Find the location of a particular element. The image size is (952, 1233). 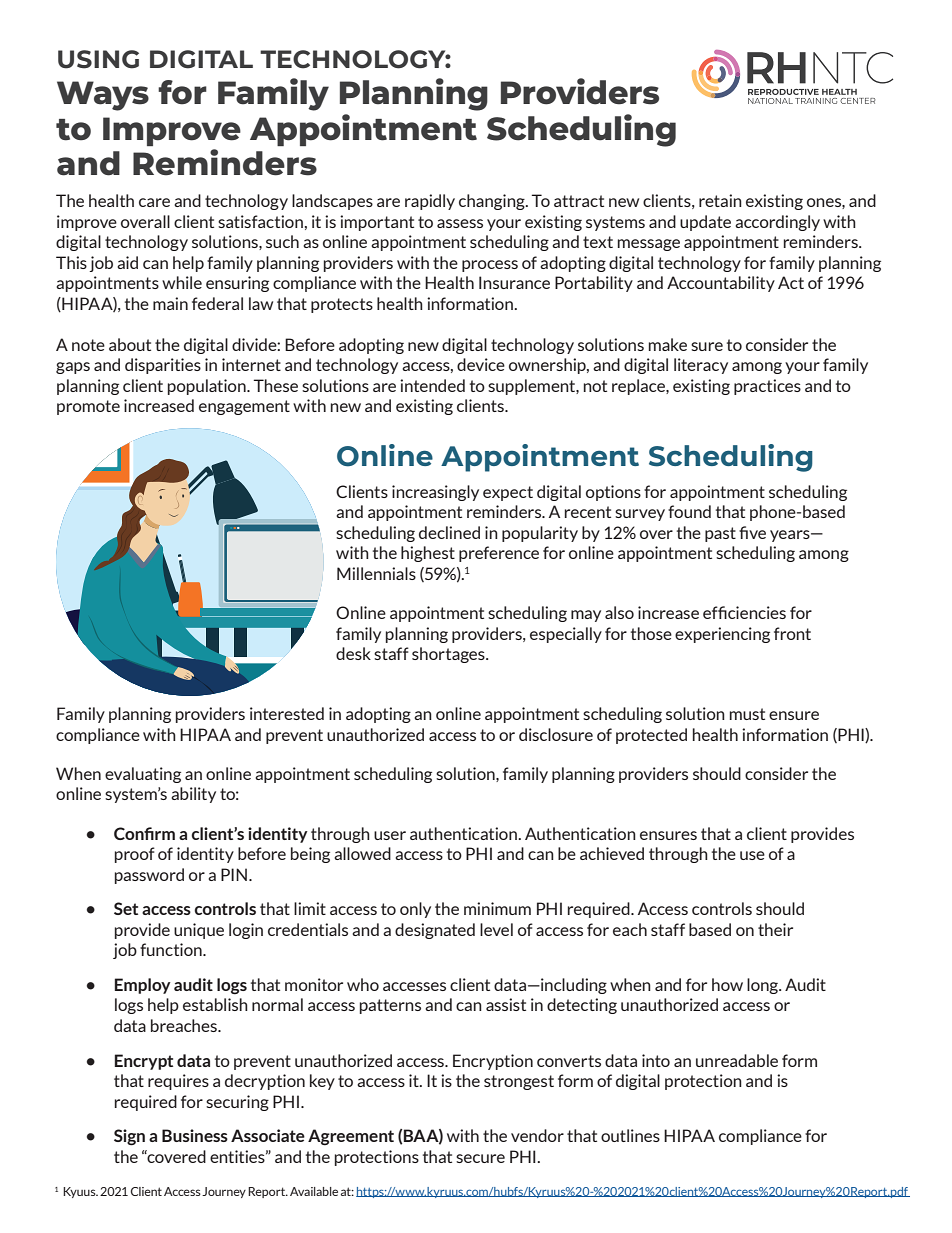

Business is located at coordinates (195, 1135).
